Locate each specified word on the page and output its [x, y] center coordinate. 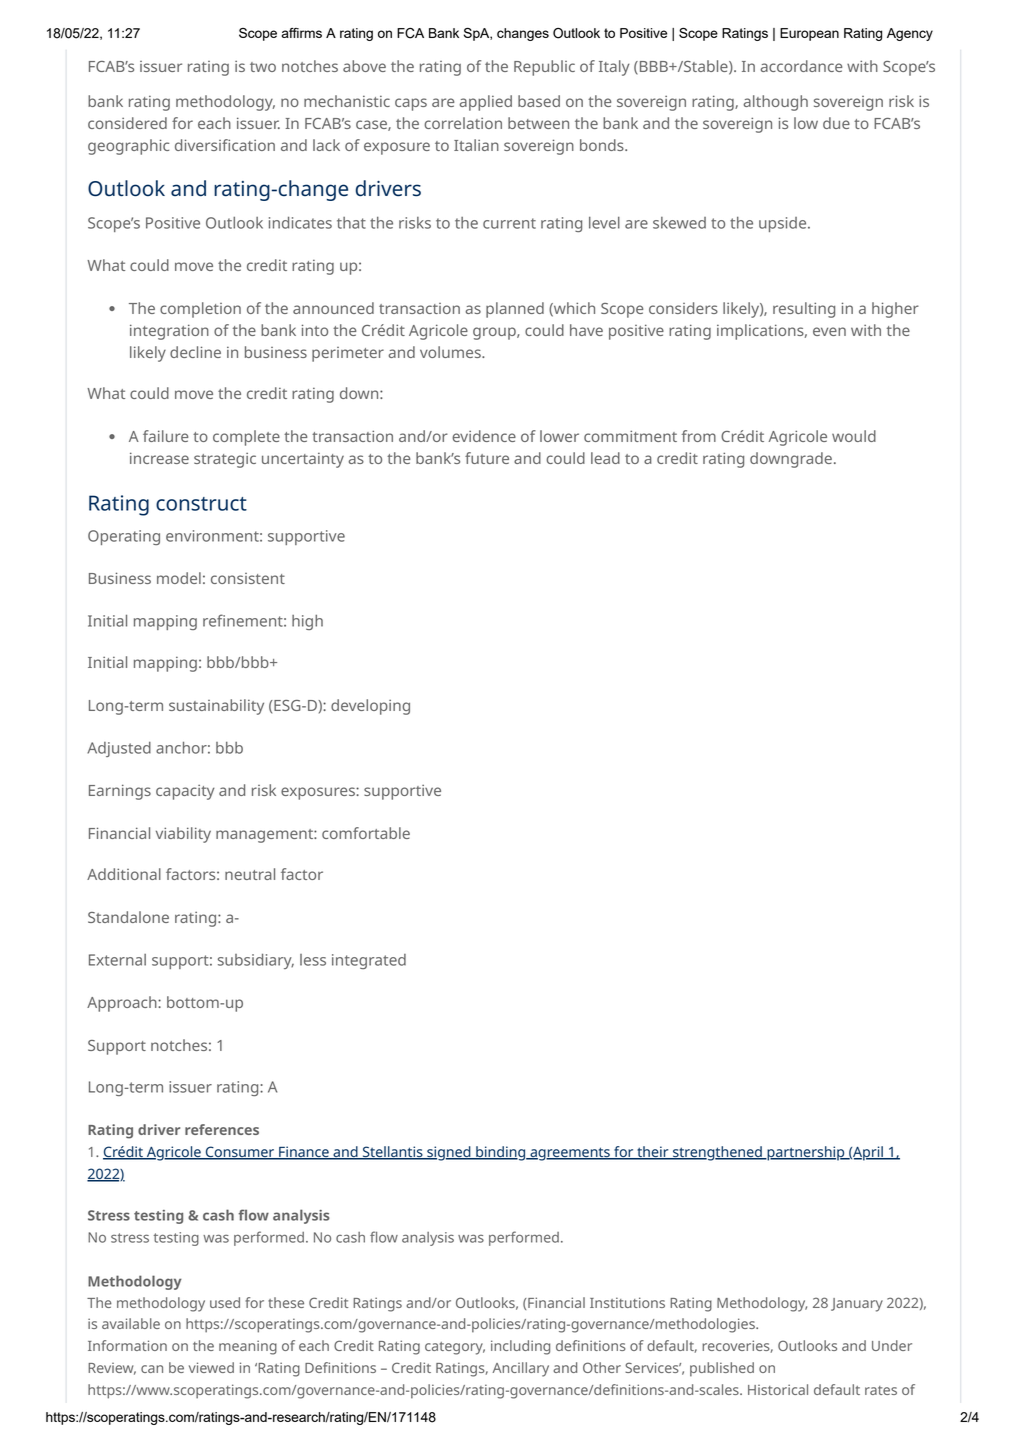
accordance [801, 66]
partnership [806, 1153]
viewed [211, 1367]
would [854, 436]
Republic [544, 68]
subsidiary [256, 961]
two [263, 67]
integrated [369, 961]
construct [201, 504]
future [487, 458]
